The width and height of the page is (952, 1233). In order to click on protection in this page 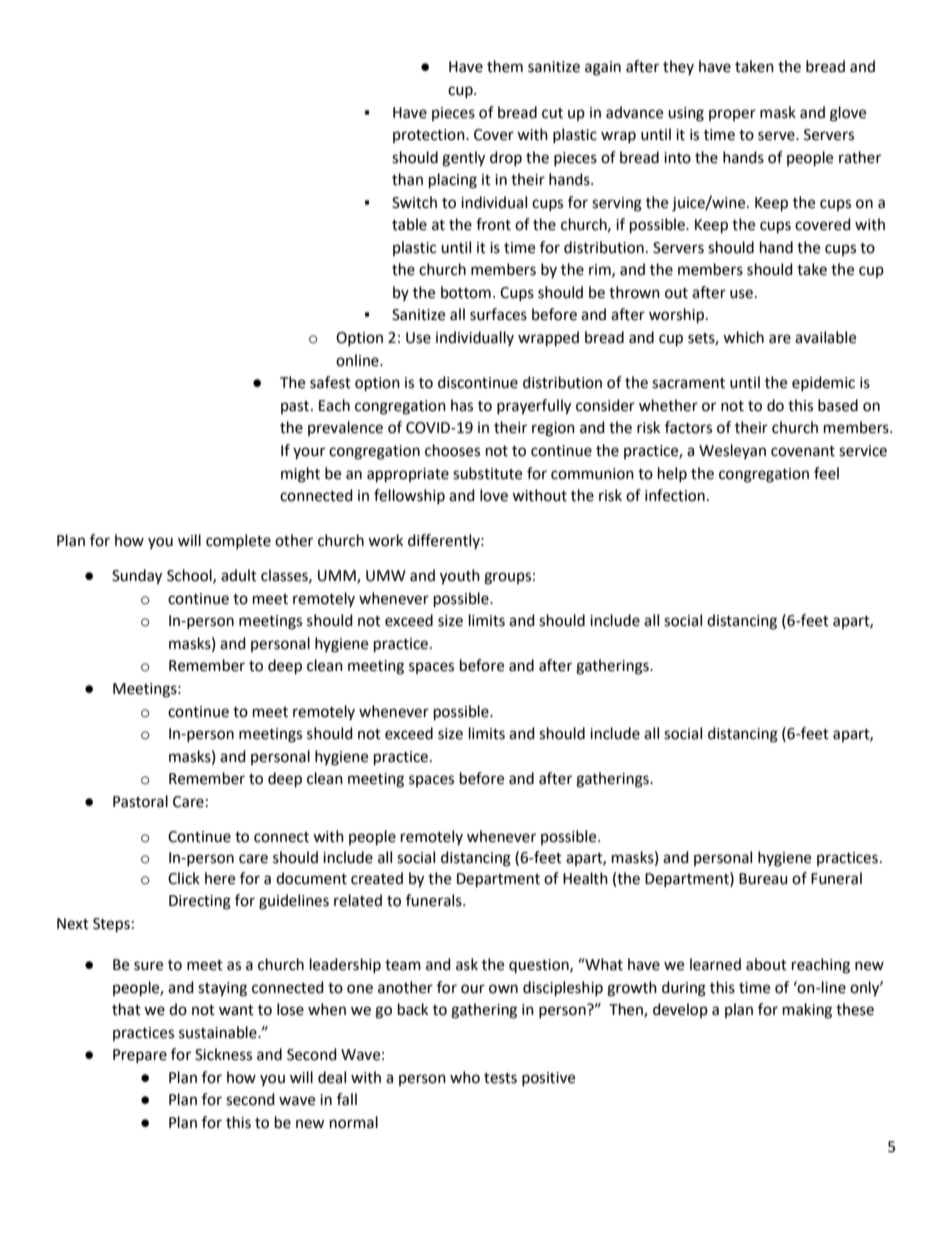, I will do `click(430, 136)`.
